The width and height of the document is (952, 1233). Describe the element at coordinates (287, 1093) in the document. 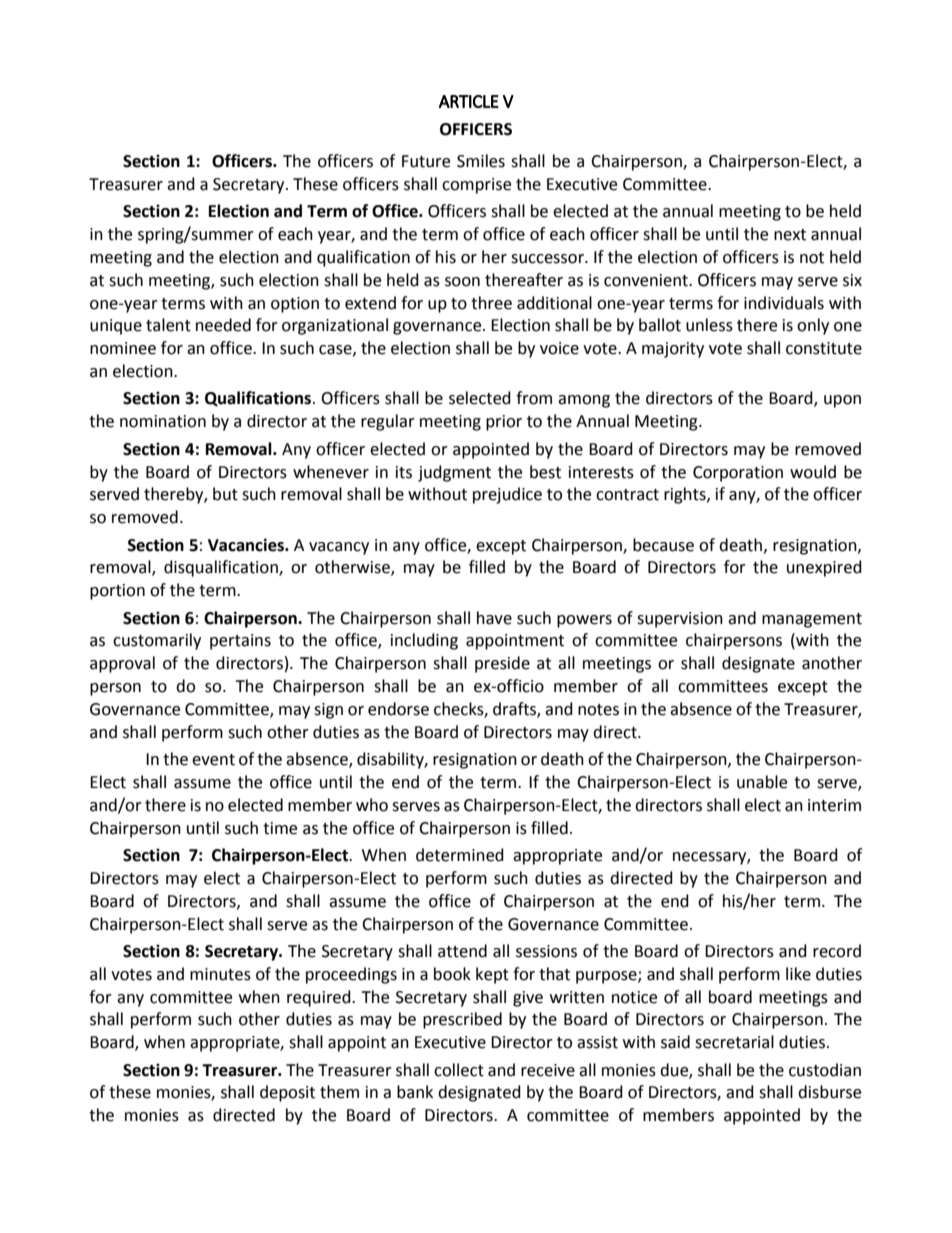

I see `deposit` at that location.
